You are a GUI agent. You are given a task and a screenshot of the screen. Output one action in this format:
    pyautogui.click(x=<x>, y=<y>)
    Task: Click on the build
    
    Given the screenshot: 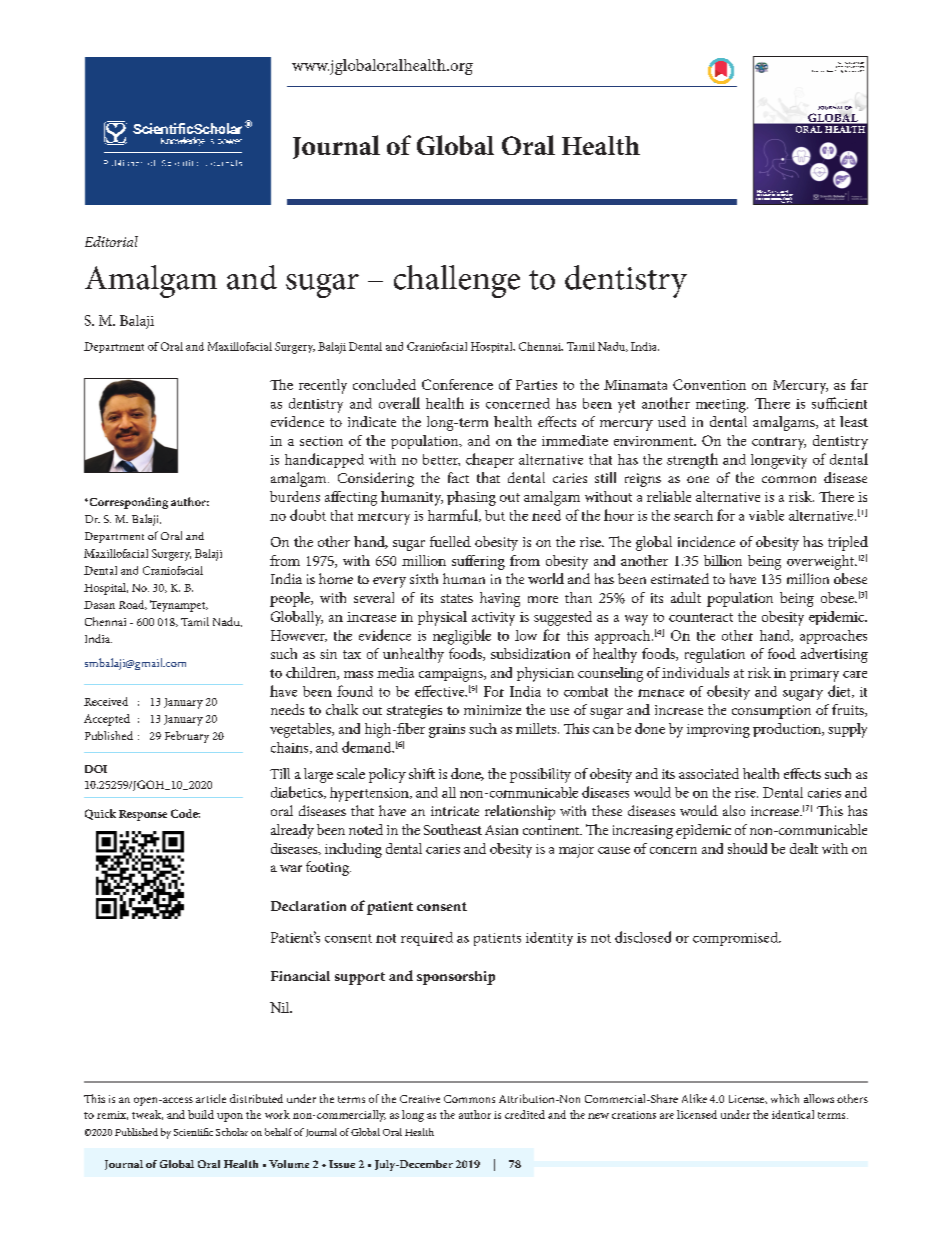 What is the action you would take?
    pyautogui.click(x=201, y=1114)
